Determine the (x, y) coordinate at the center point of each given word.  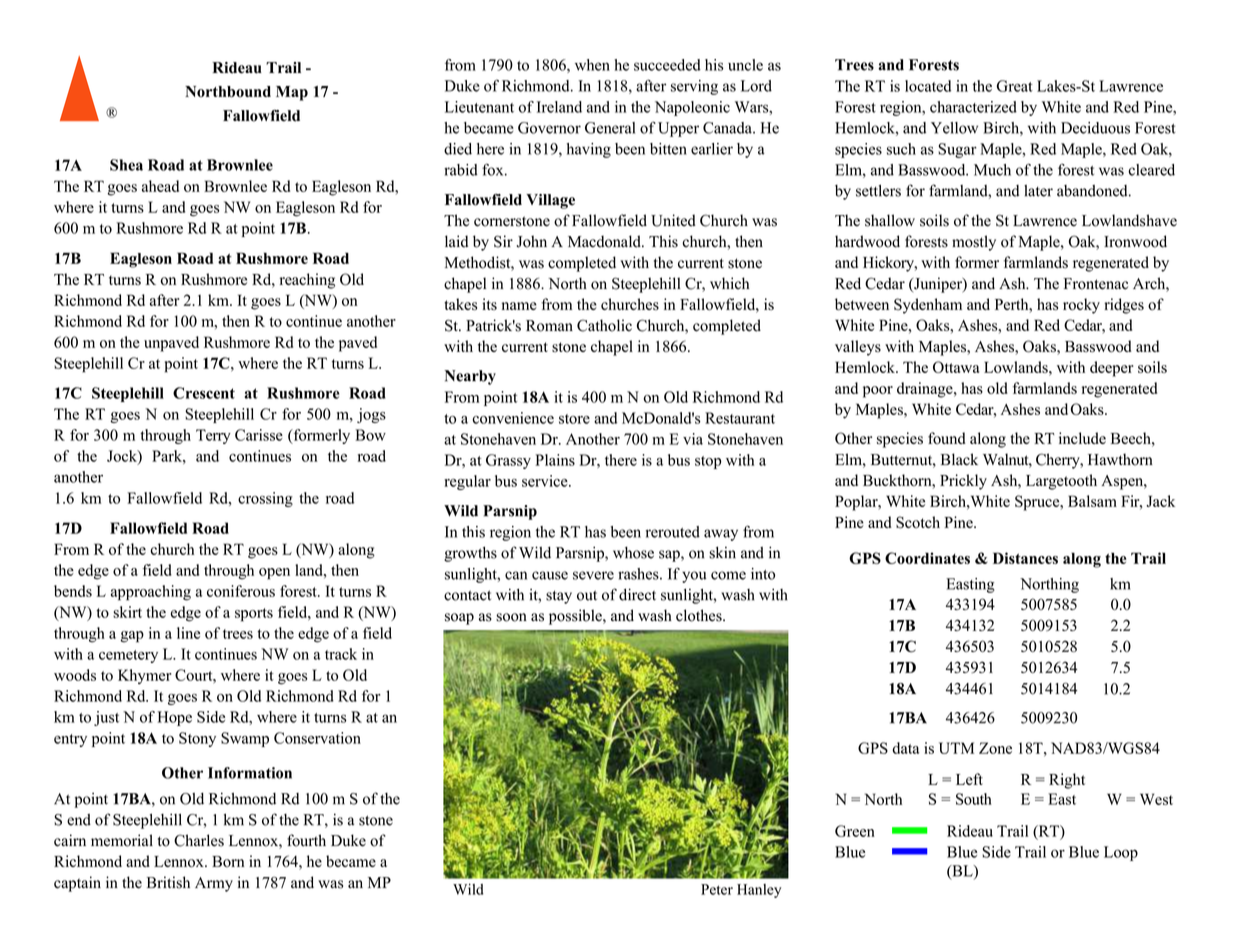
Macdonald (605, 241)
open (274, 574)
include (1082, 438)
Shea (126, 165)
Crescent (204, 393)
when (592, 65)
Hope (174, 718)
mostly (974, 243)
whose (633, 553)
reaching (307, 281)
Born (228, 861)
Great (1015, 86)
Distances (1025, 558)
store (574, 419)
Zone (995, 748)
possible (576, 617)
